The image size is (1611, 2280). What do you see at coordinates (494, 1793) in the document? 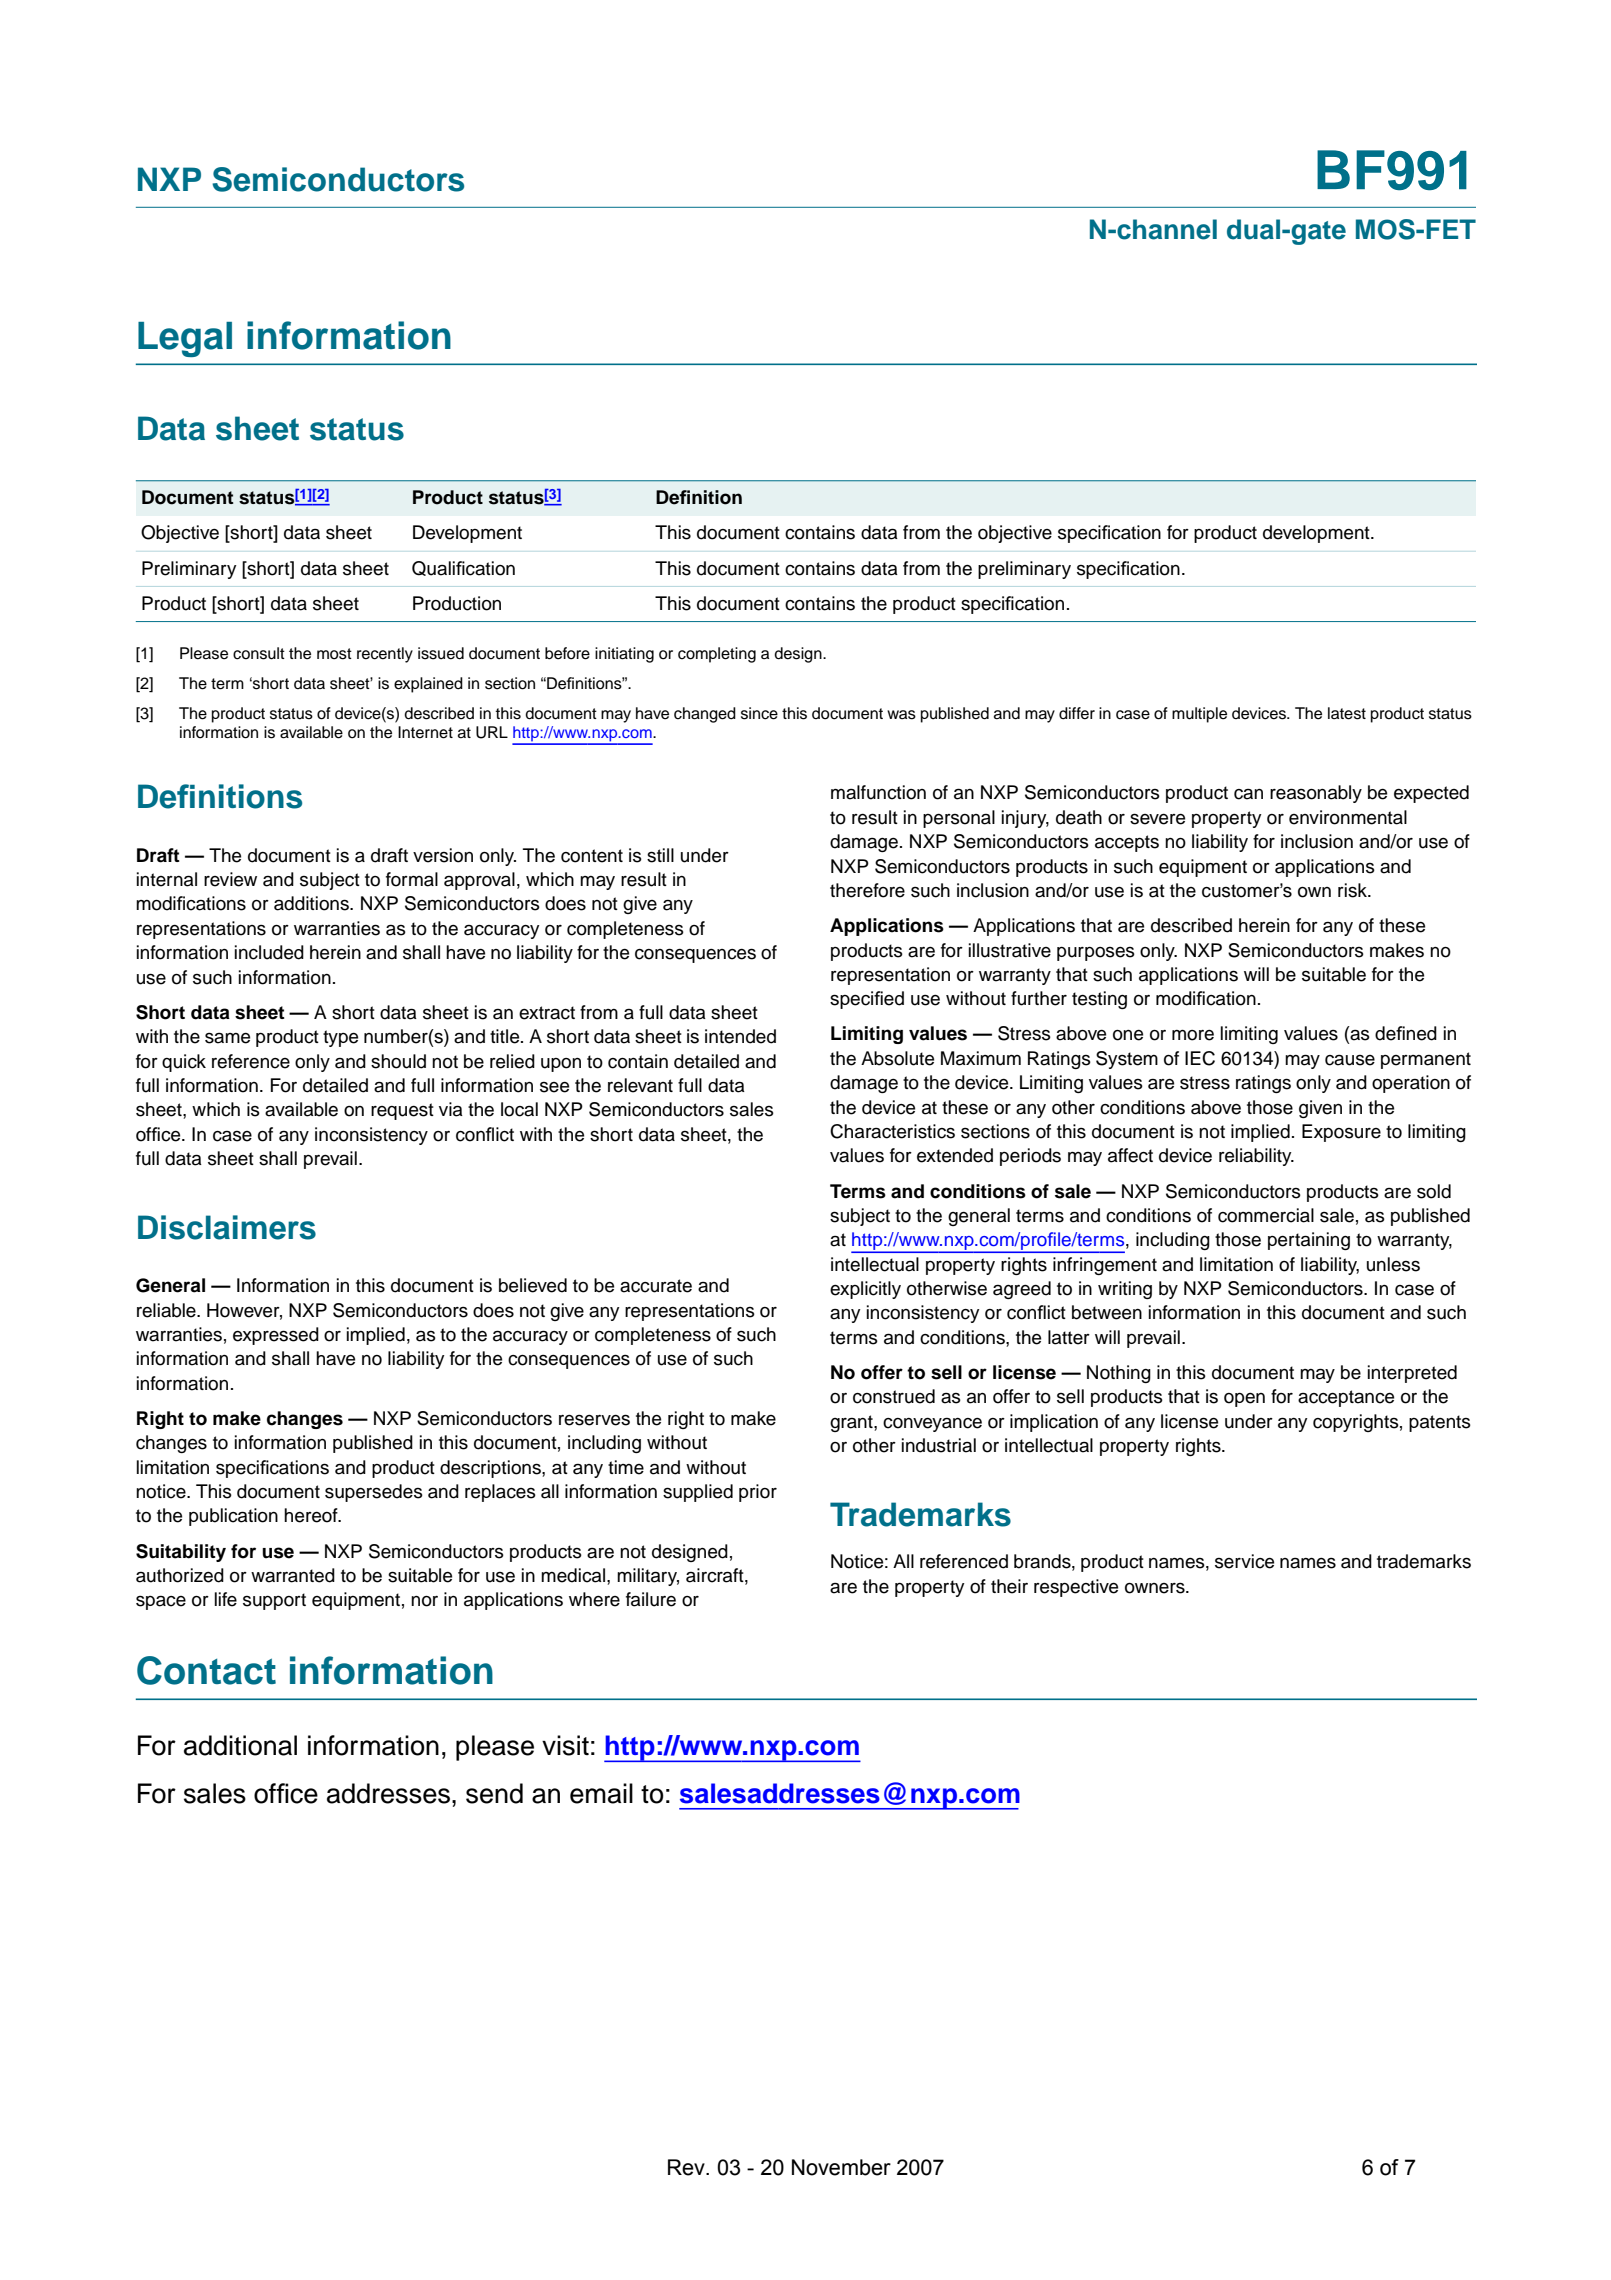
I see `send` at bounding box center [494, 1793].
